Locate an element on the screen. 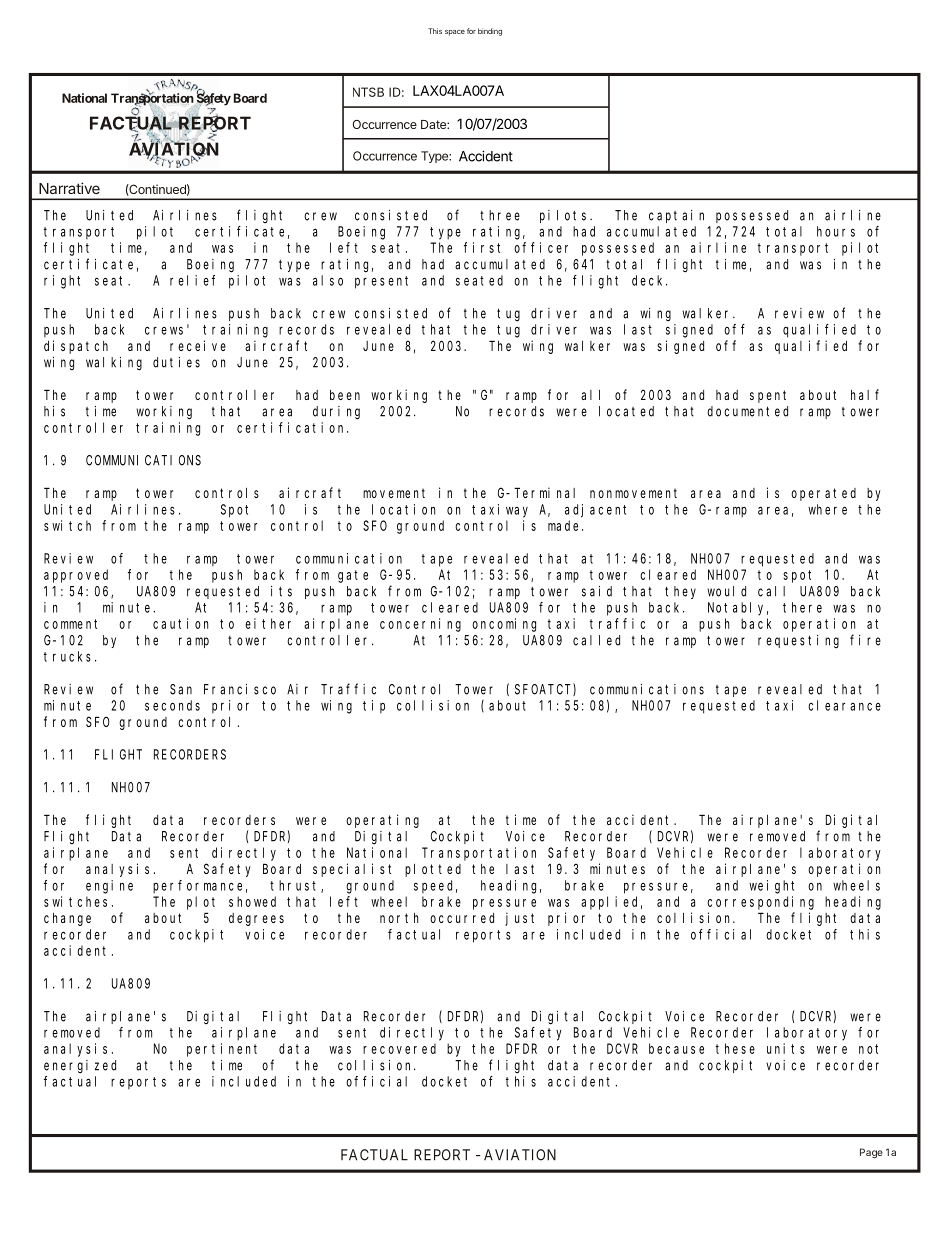 Image resolution: width=952 pixels, height=1233 pixels. recovered is located at coordinates (399, 1048).
